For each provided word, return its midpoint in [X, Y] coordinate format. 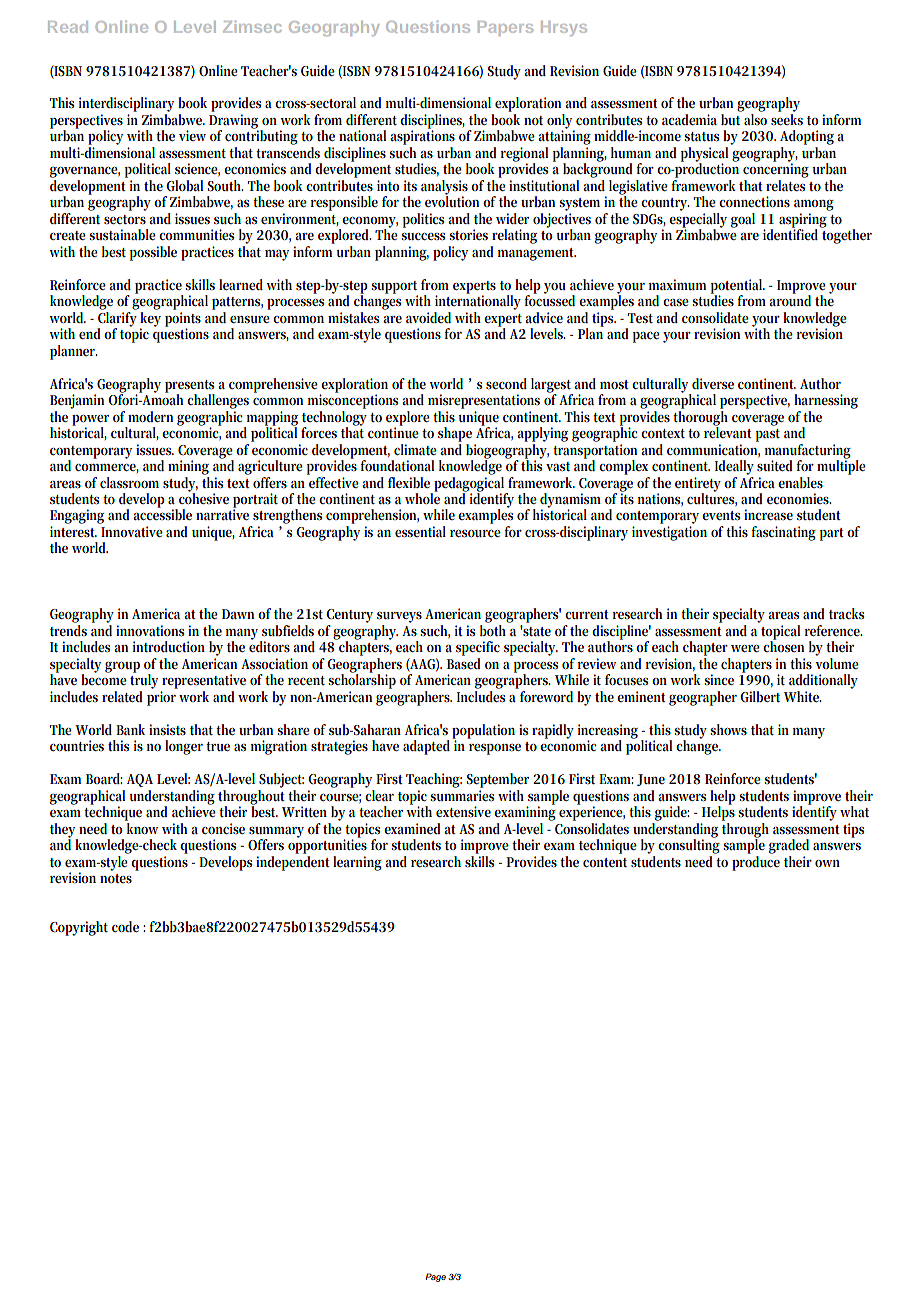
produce [756, 862]
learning [357, 863]
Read [68, 27]
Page [435, 1277]
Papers [505, 28]
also [755, 119]
